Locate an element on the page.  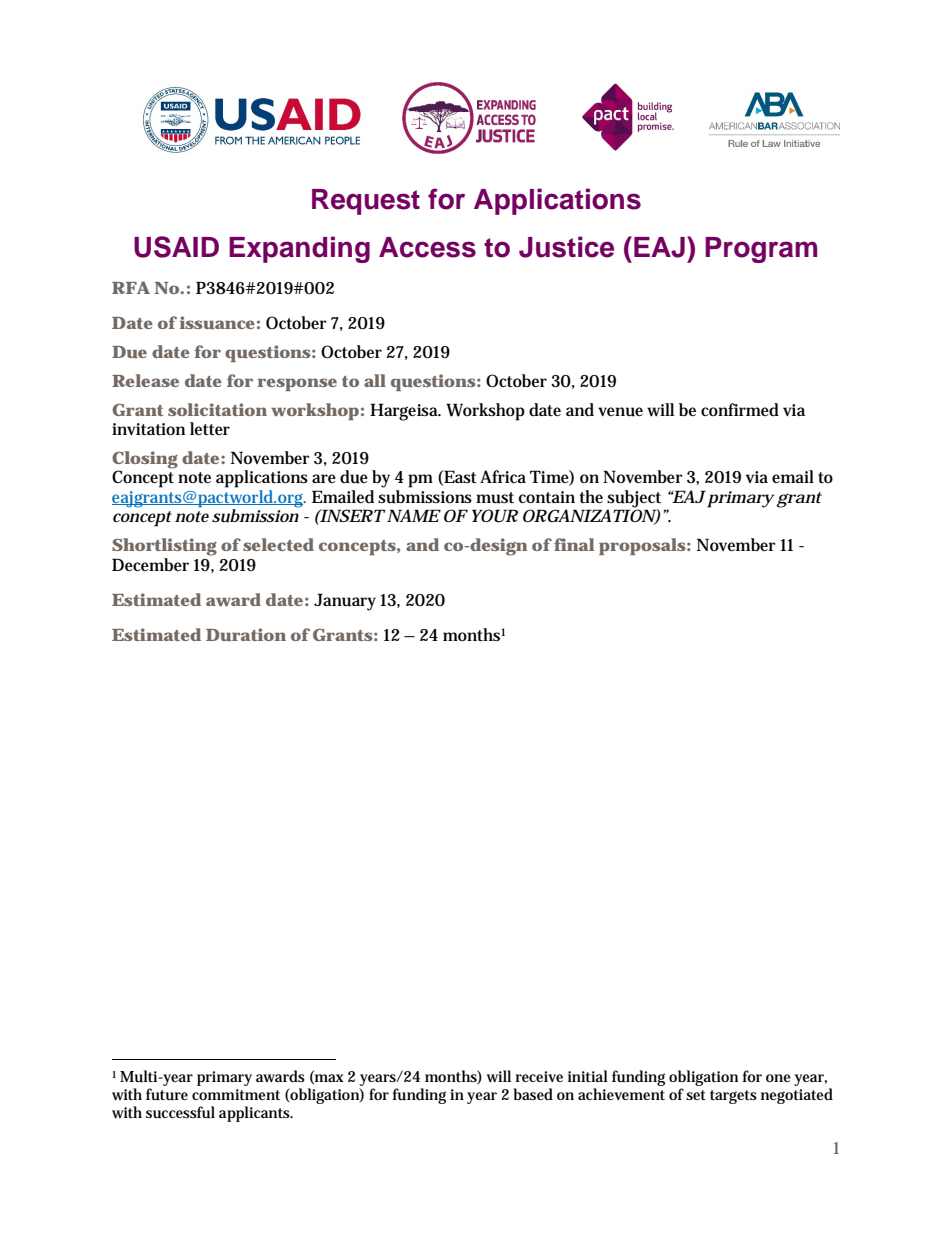
Africa is located at coordinates (503, 476).
